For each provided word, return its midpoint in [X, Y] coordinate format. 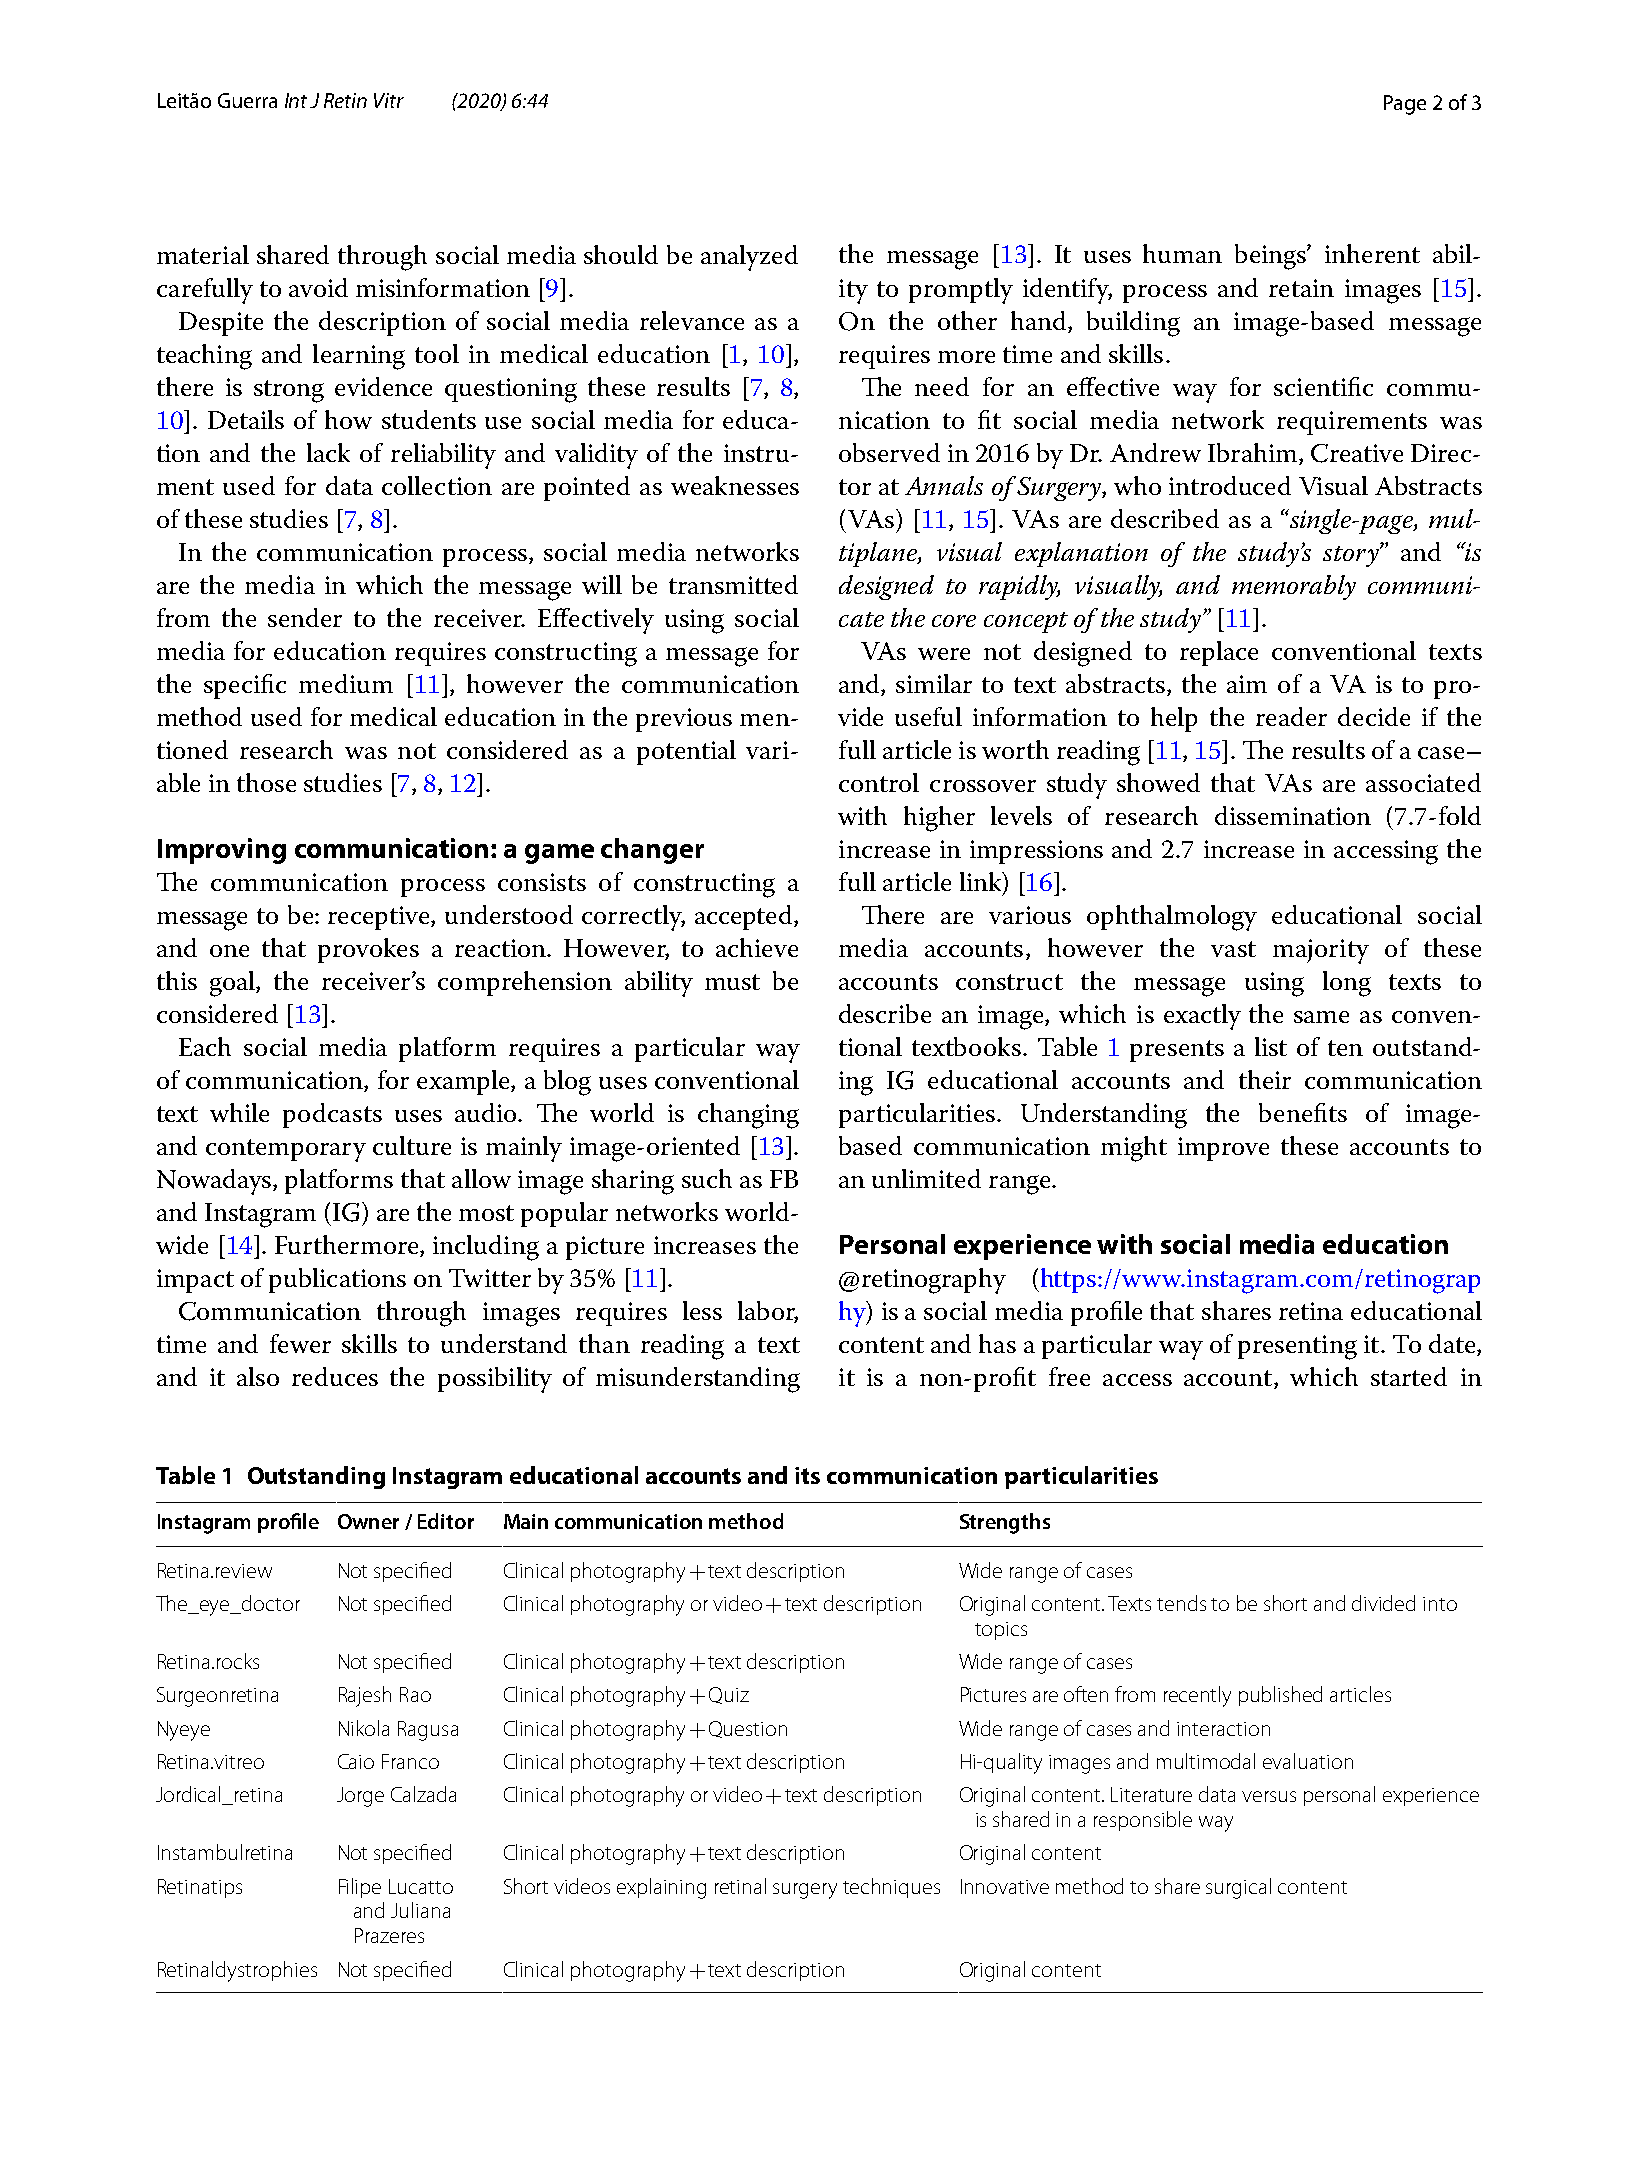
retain [1301, 288]
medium [346, 683]
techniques [891, 1888]
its [807, 1475]
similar [934, 683]
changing [748, 1116]
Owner [368, 1521]
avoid [318, 287]
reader [1291, 716]
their [1265, 1079]
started [1409, 1376]
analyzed [749, 258]
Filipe [360, 1888]
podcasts [332, 1115]
